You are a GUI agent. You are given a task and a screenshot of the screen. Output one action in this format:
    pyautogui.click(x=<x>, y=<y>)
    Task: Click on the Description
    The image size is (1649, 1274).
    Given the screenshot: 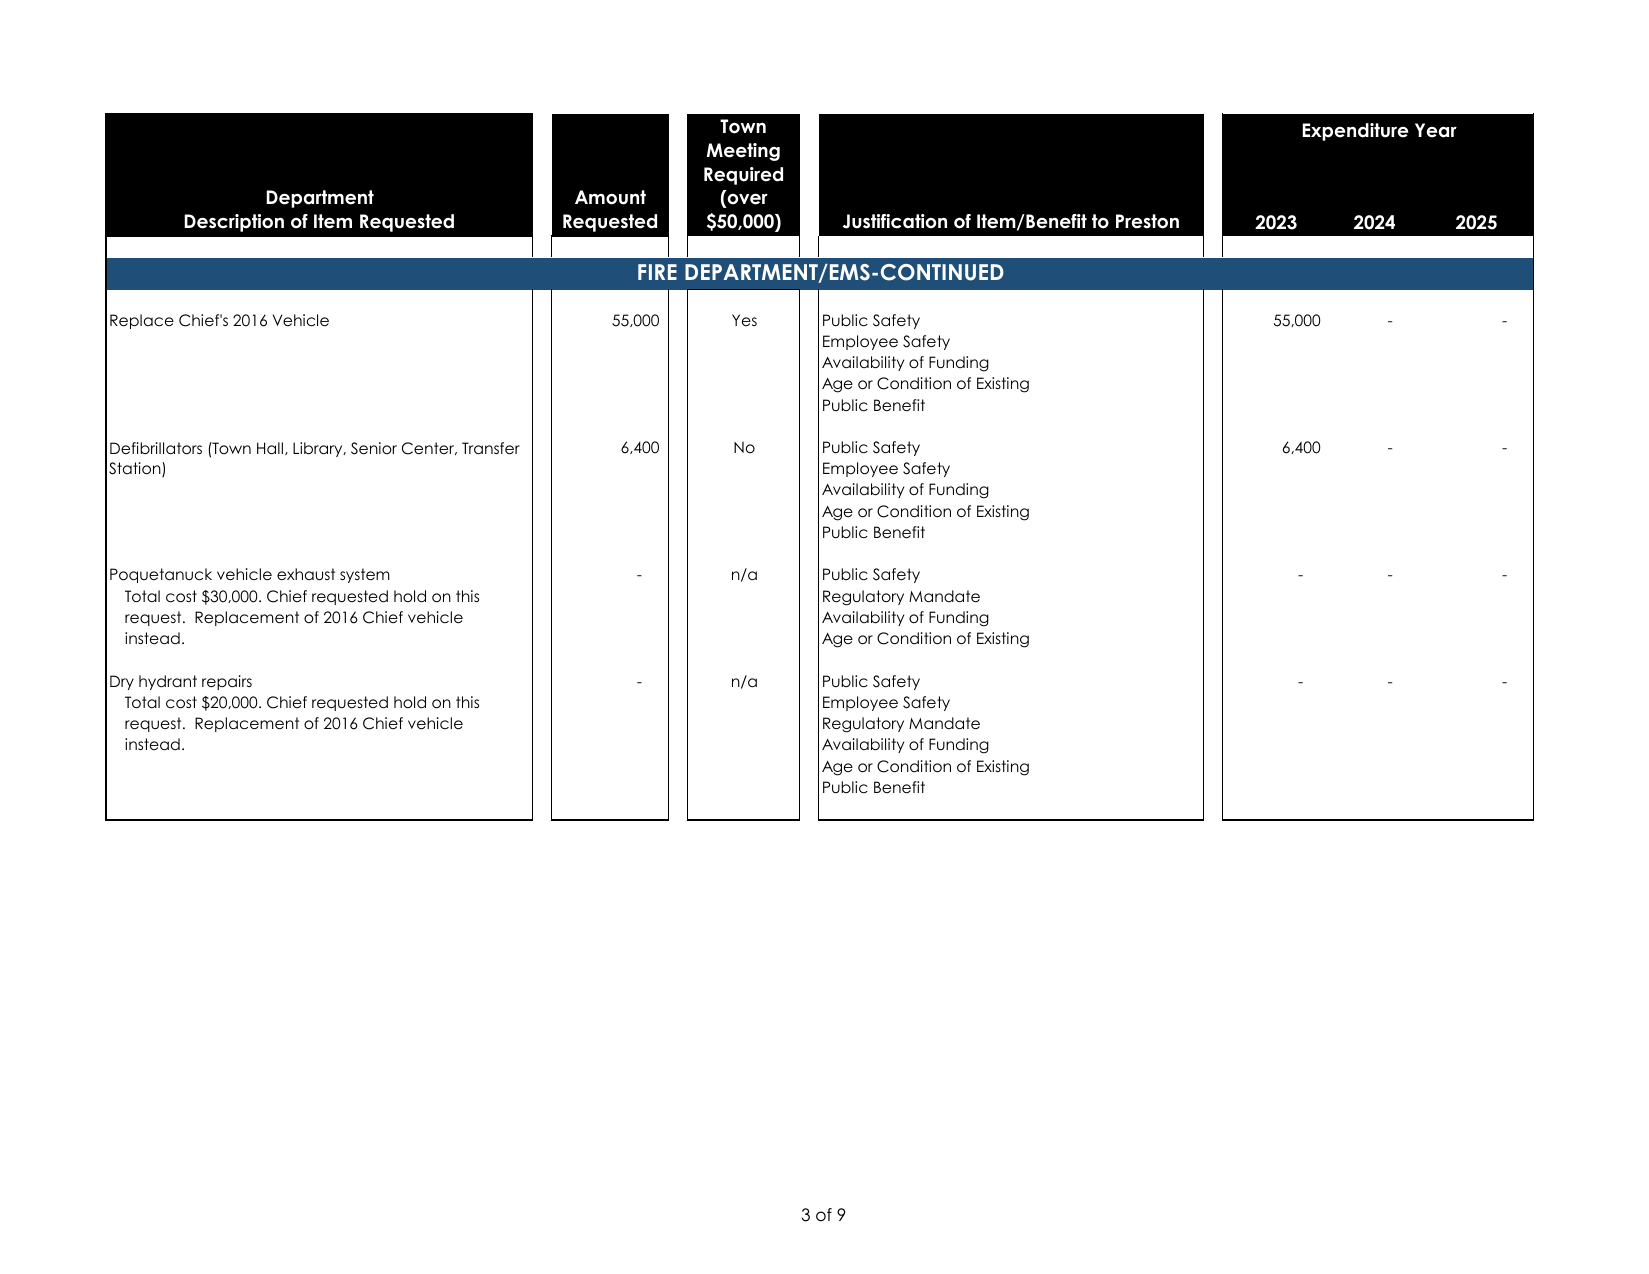 What is the action you would take?
    pyautogui.click(x=234, y=223)
